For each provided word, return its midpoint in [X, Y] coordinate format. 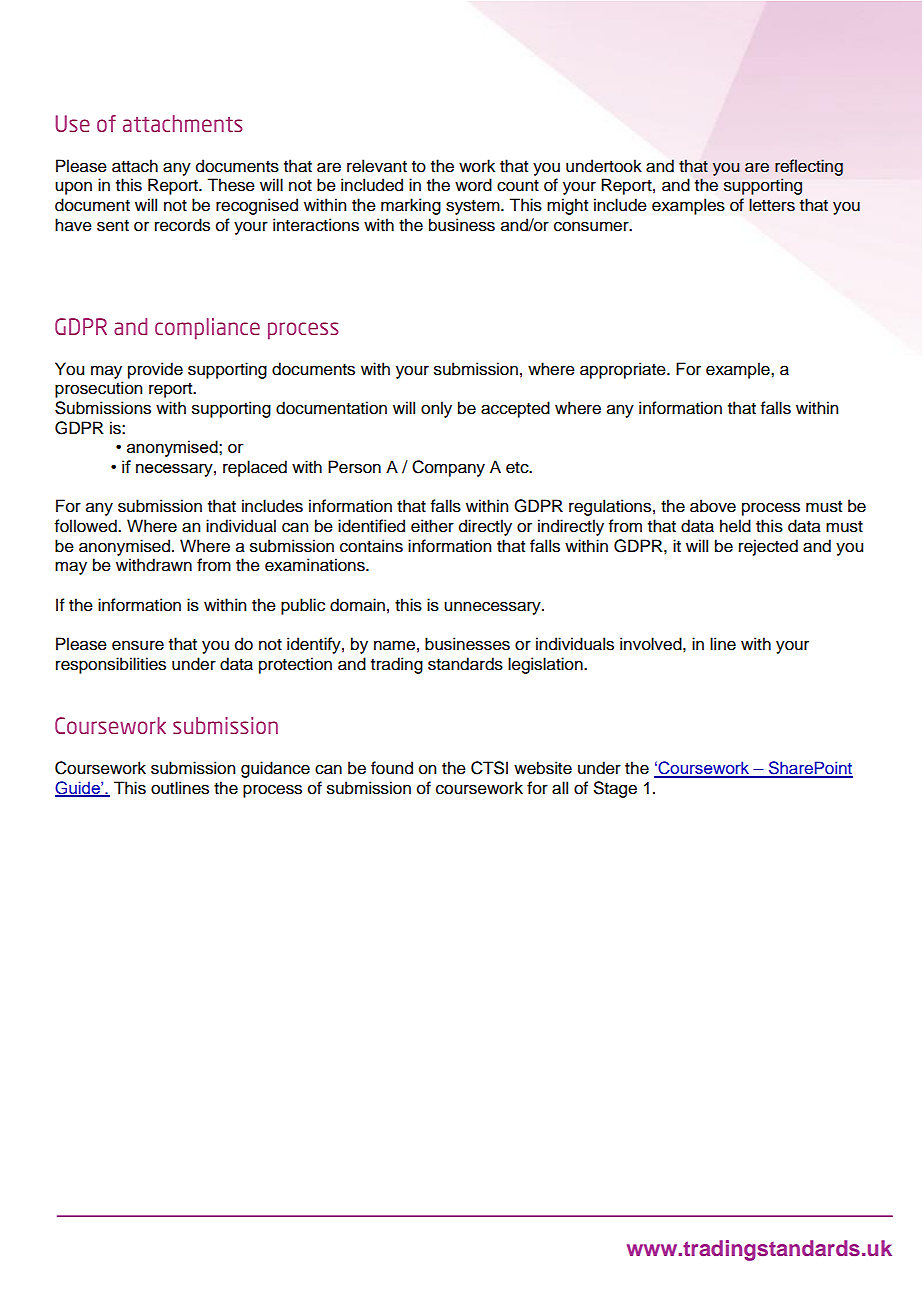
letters [772, 205]
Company [448, 468]
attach [135, 166]
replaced [255, 468]
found [392, 768]
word [473, 185]
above [713, 506]
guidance [275, 769]
